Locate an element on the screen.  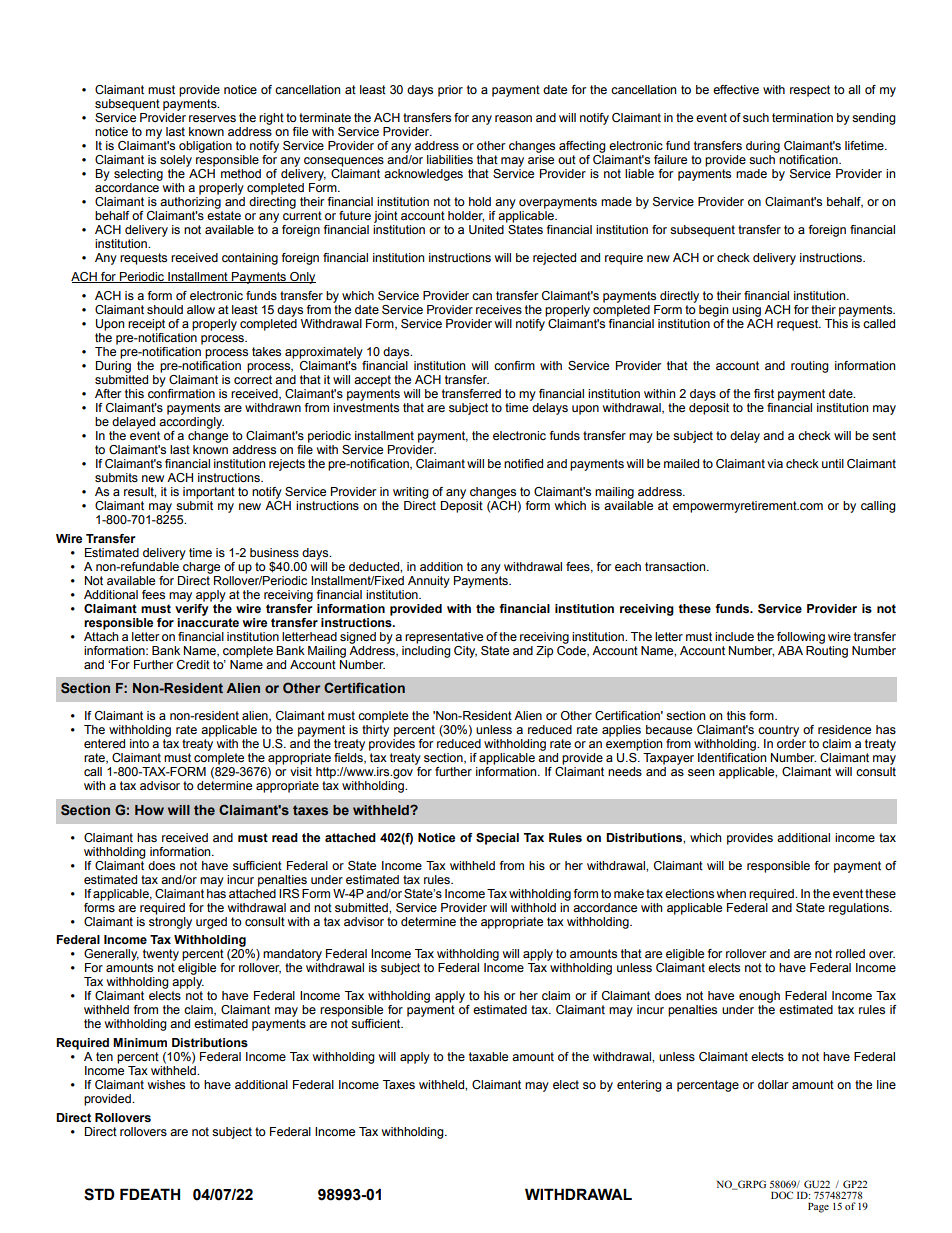
Credit is located at coordinates (193, 664).
